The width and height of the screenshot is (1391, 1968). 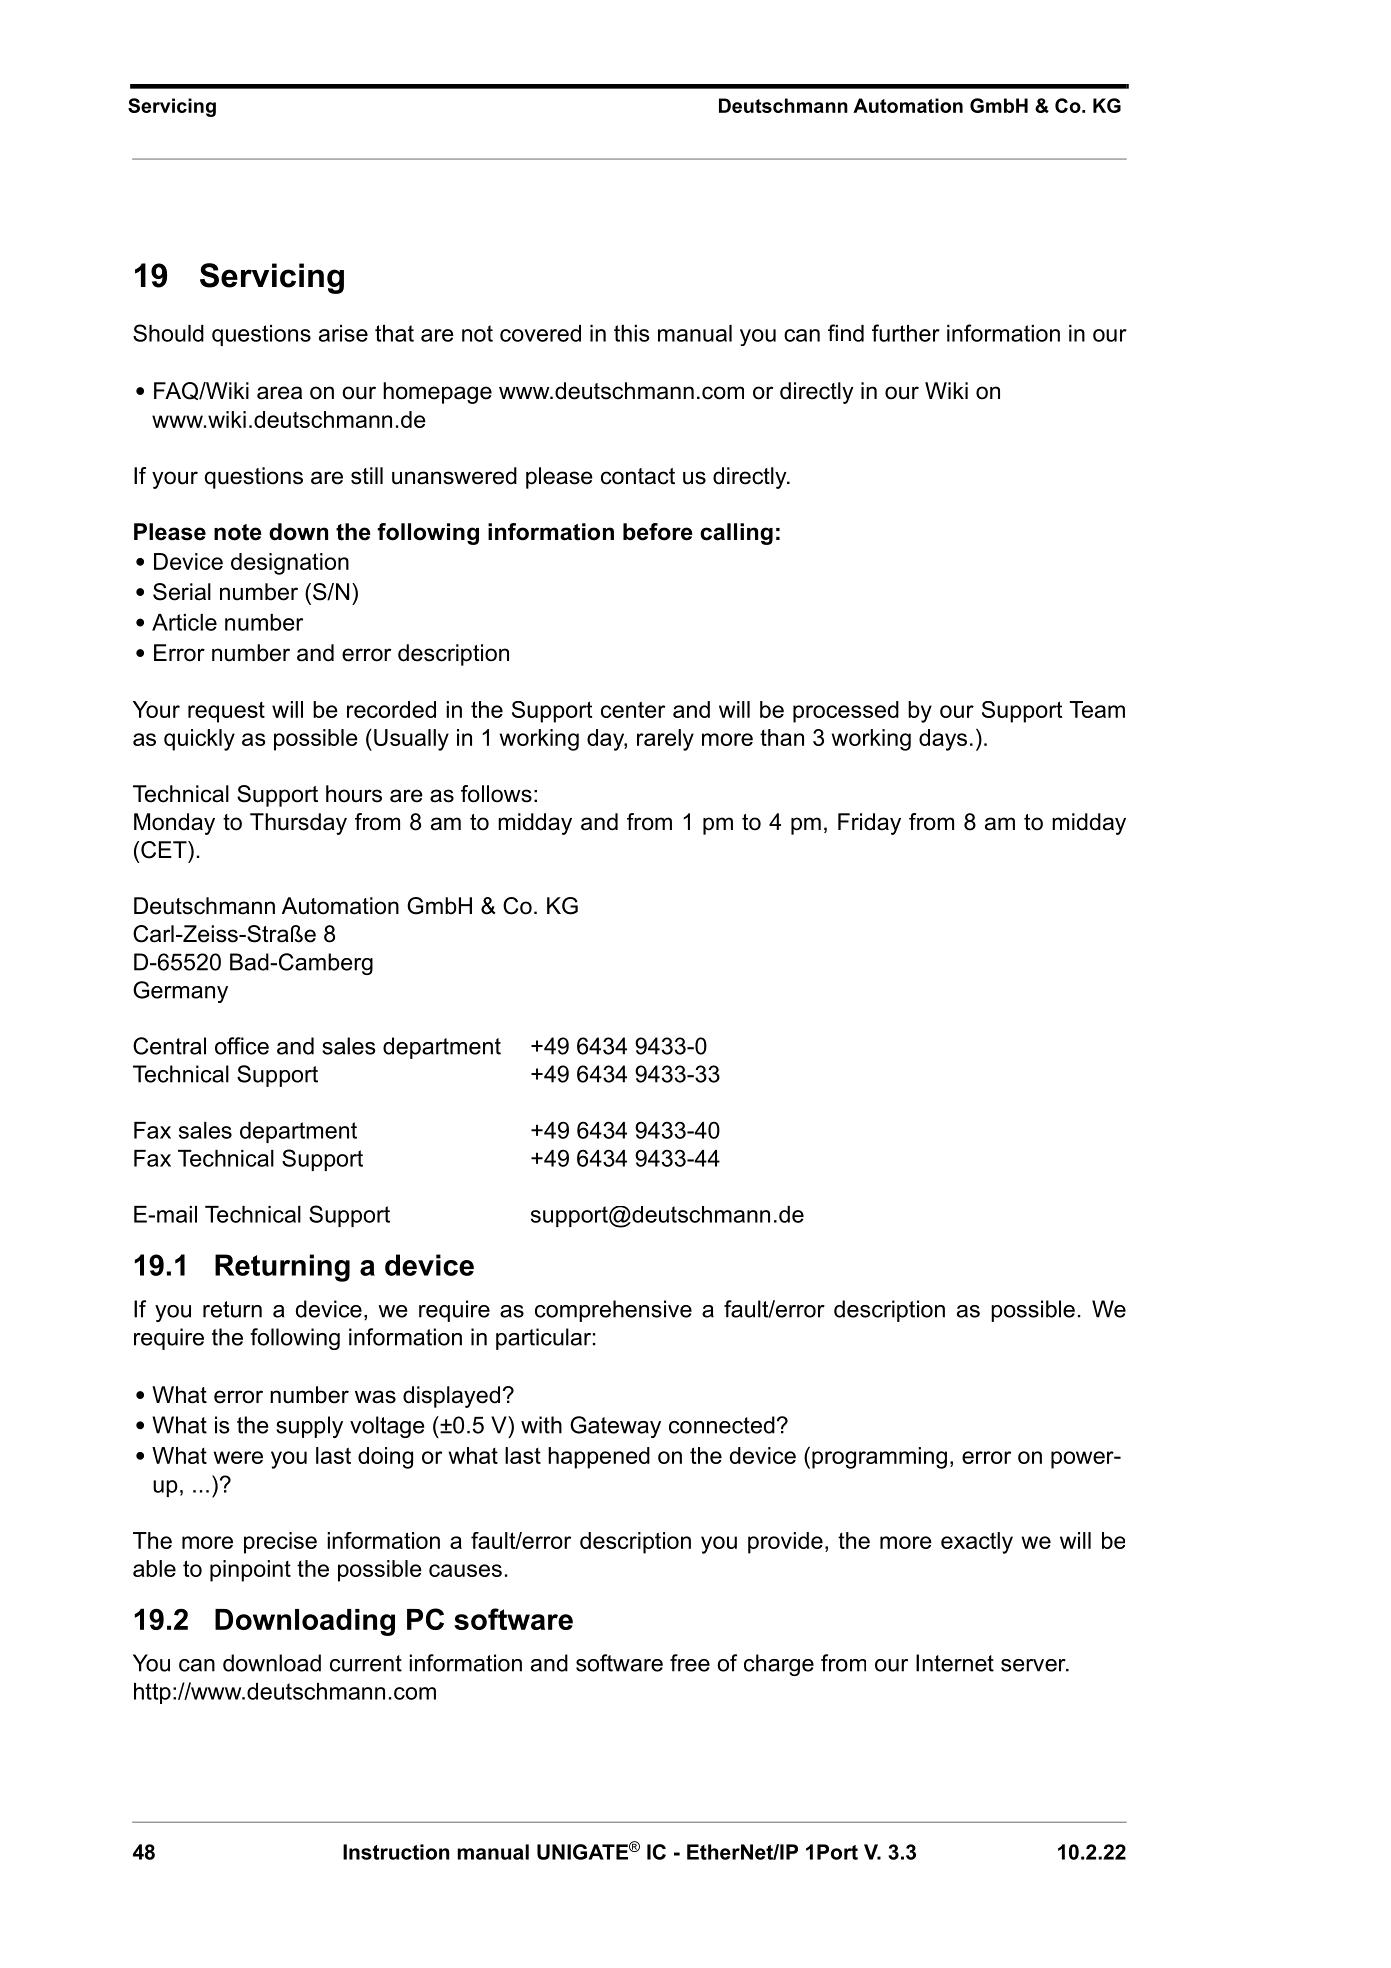 I want to click on further, so click(x=906, y=333).
